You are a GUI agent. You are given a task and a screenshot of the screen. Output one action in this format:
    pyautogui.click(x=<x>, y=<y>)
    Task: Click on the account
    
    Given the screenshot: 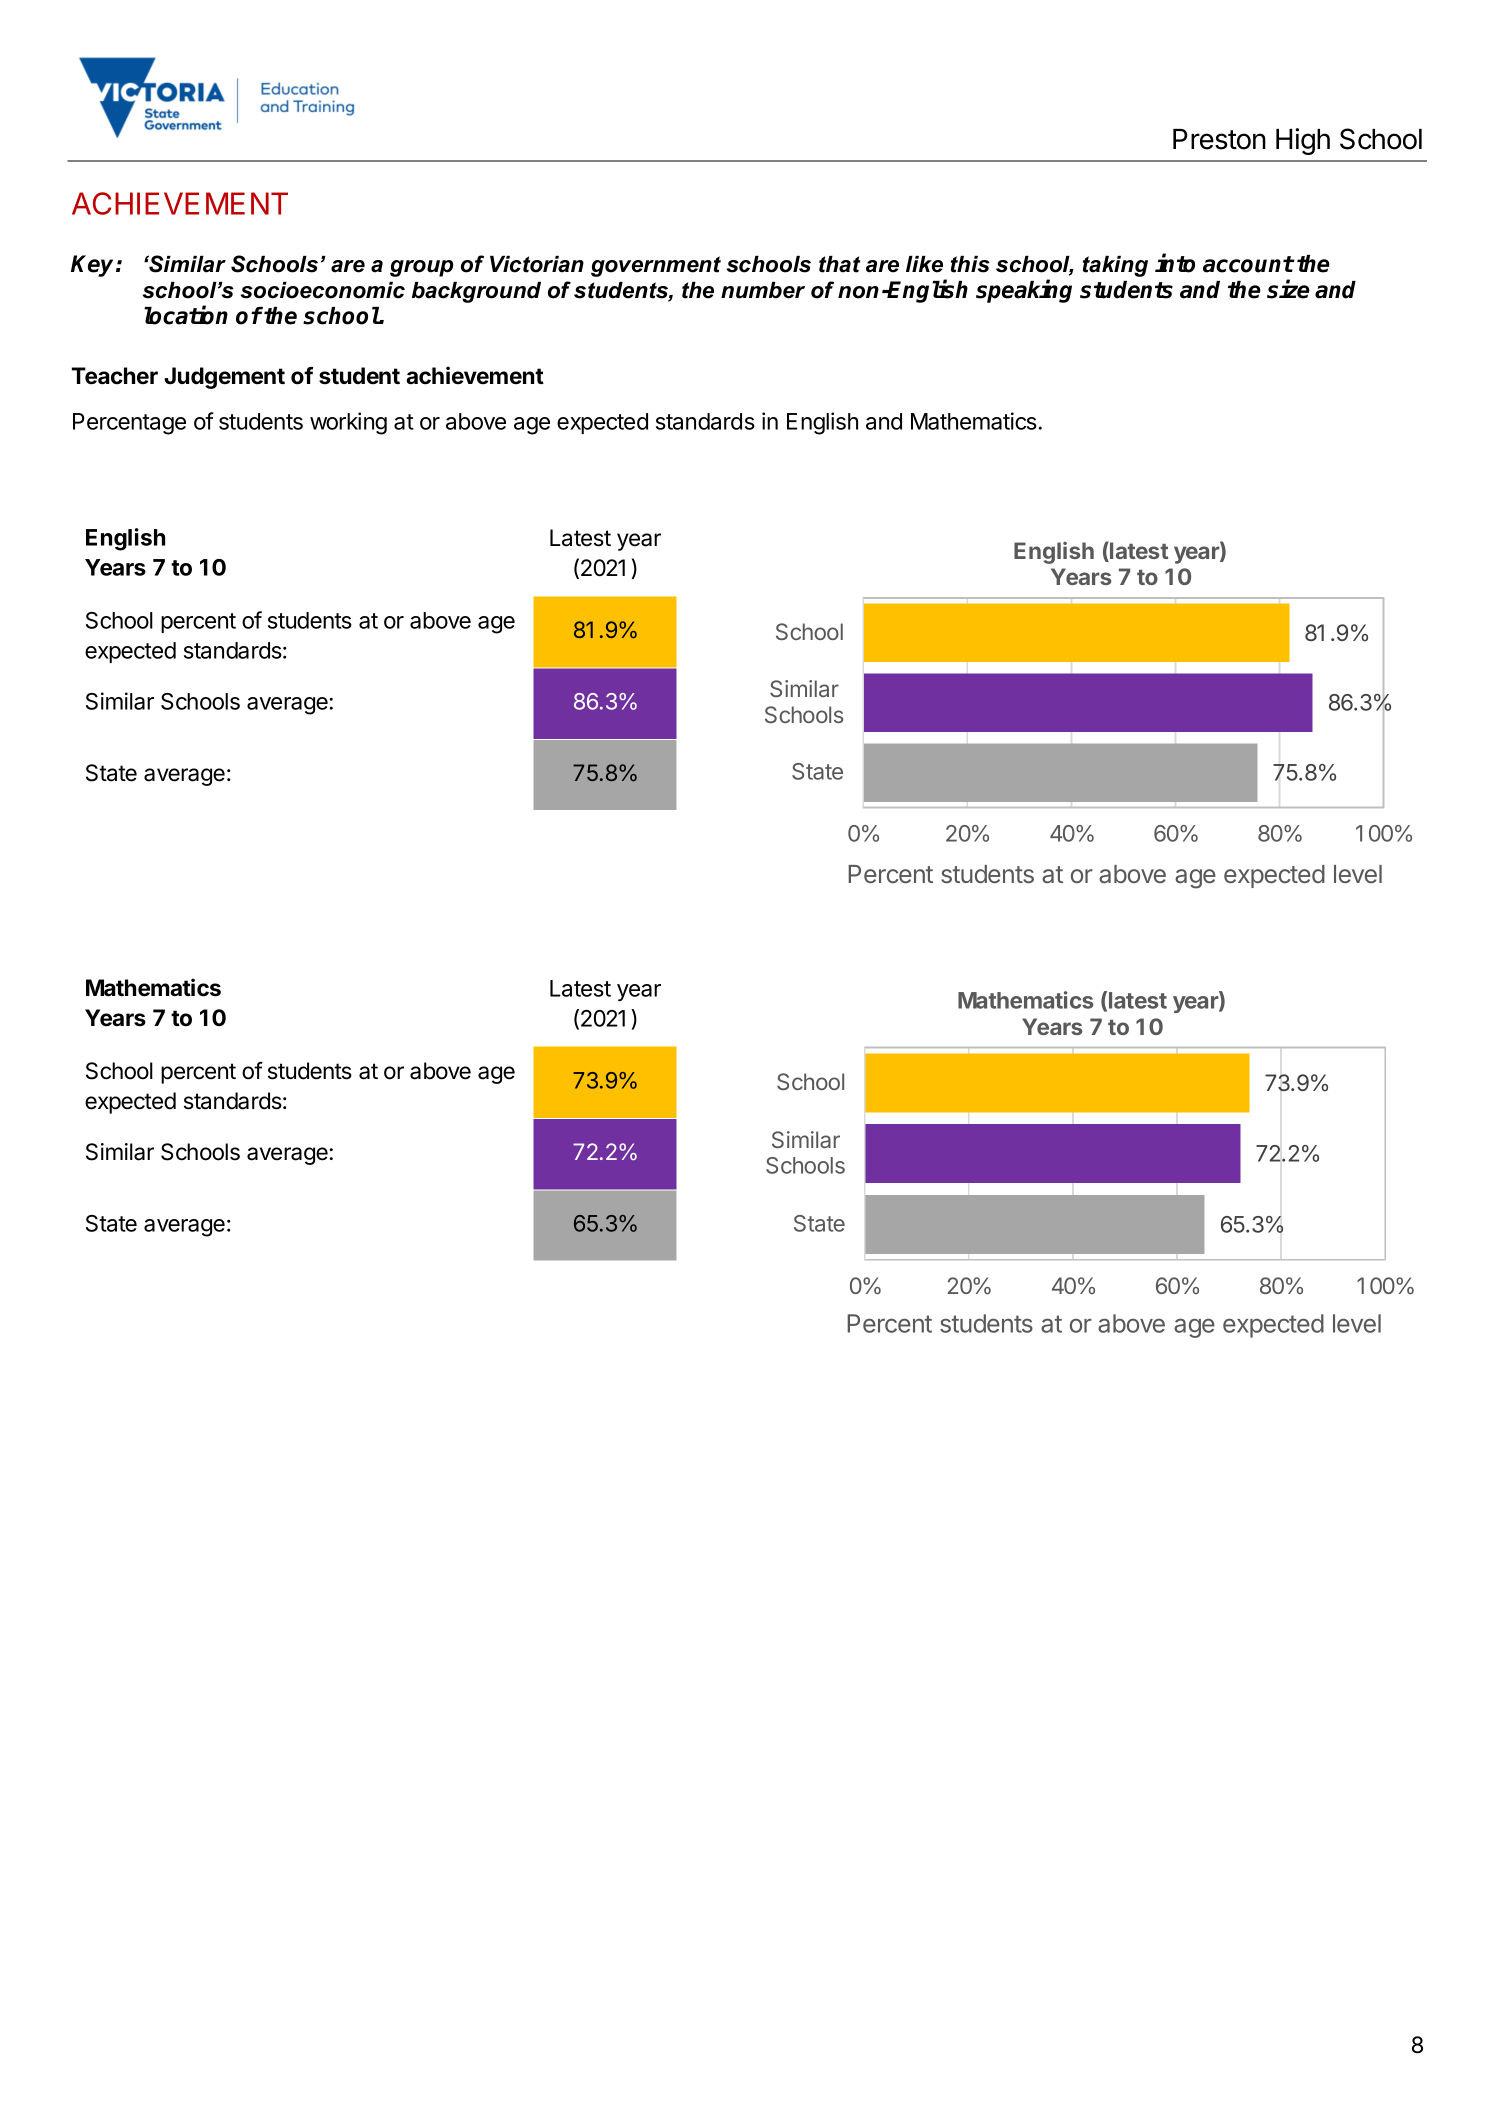 What is the action you would take?
    pyautogui.click(x=1248, y=264)
